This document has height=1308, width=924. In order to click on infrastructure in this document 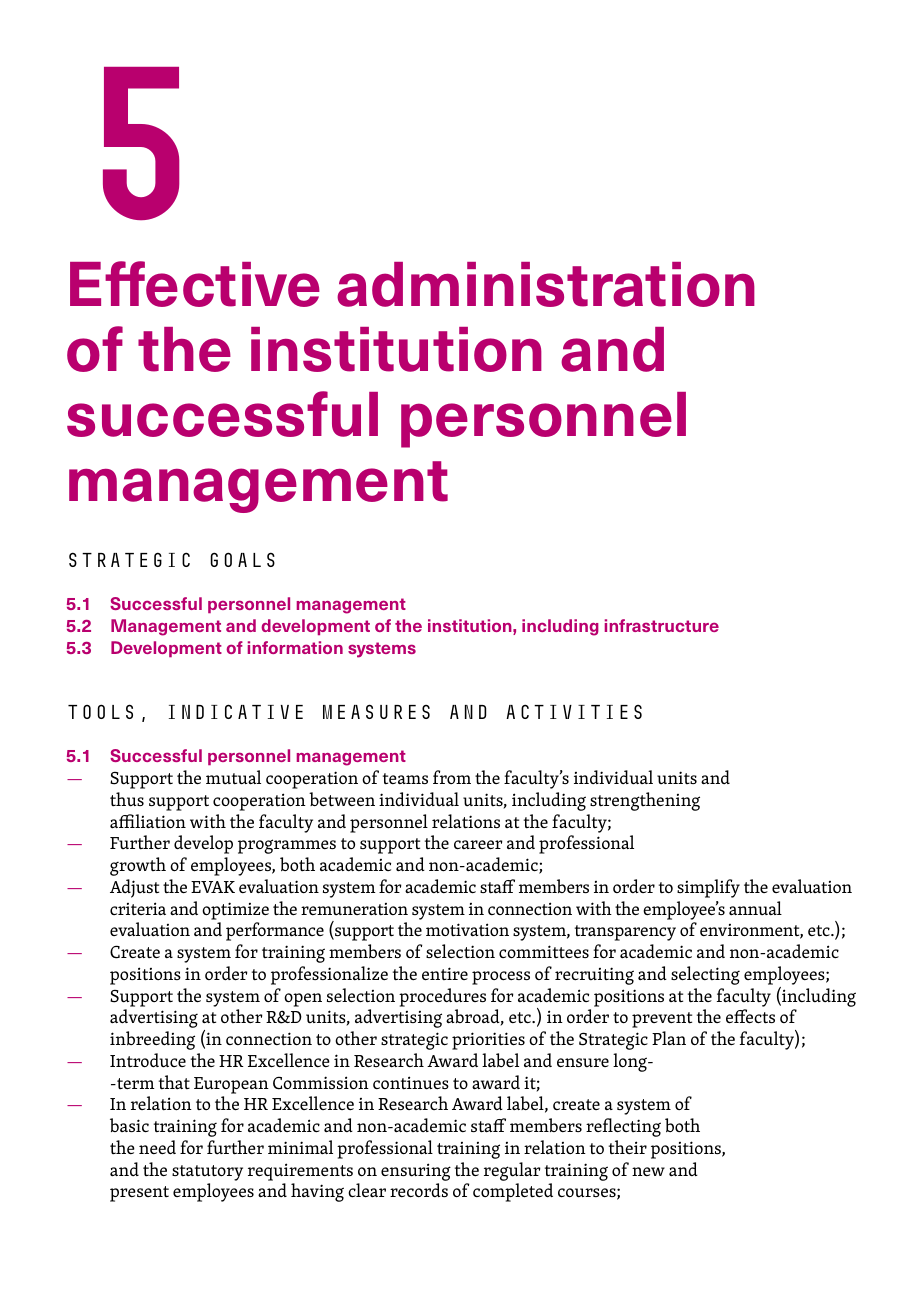, I will do `click(662, 625)`.
